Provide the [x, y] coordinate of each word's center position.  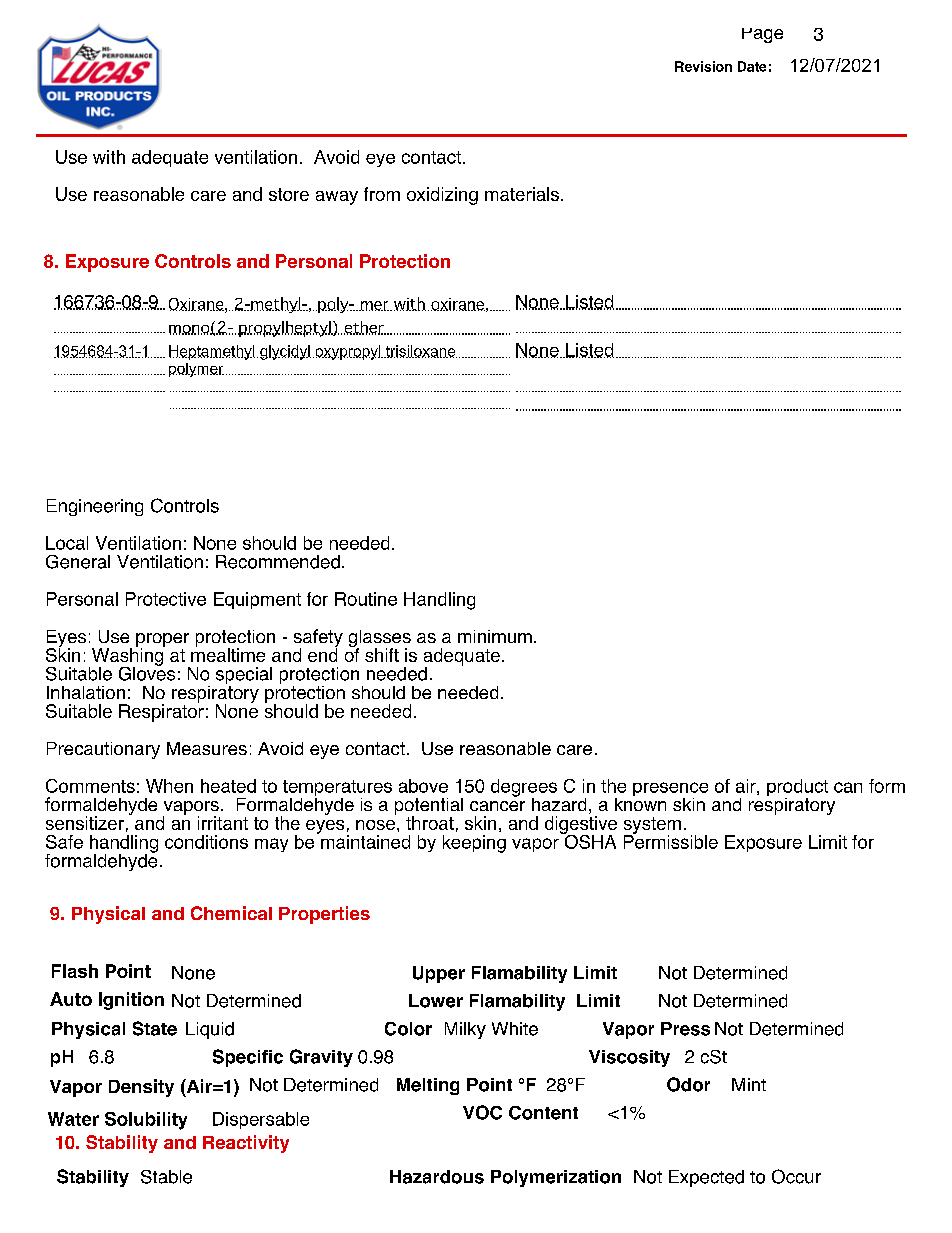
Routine [366, 599]
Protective [166, 599]
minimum [495, 636]
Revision [703, 66]
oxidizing [442, 196]
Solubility [146, 1121]
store [289, 194]
